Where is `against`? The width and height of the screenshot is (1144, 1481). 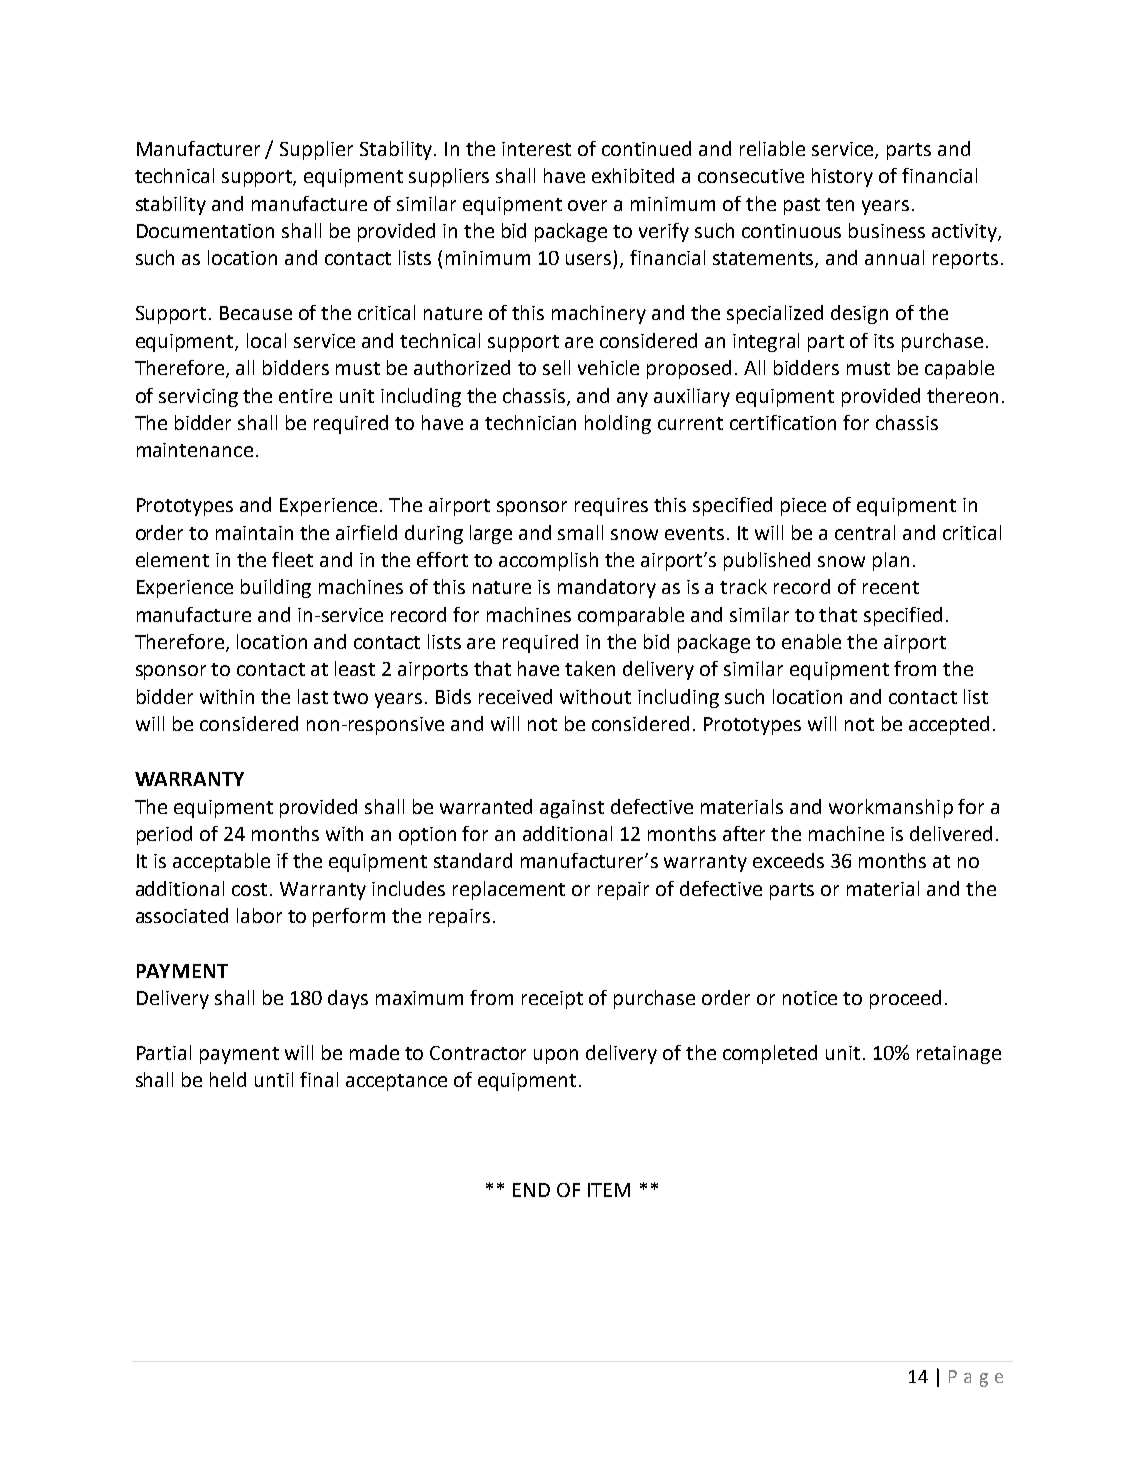 against is located at coordinates (572, 809).
